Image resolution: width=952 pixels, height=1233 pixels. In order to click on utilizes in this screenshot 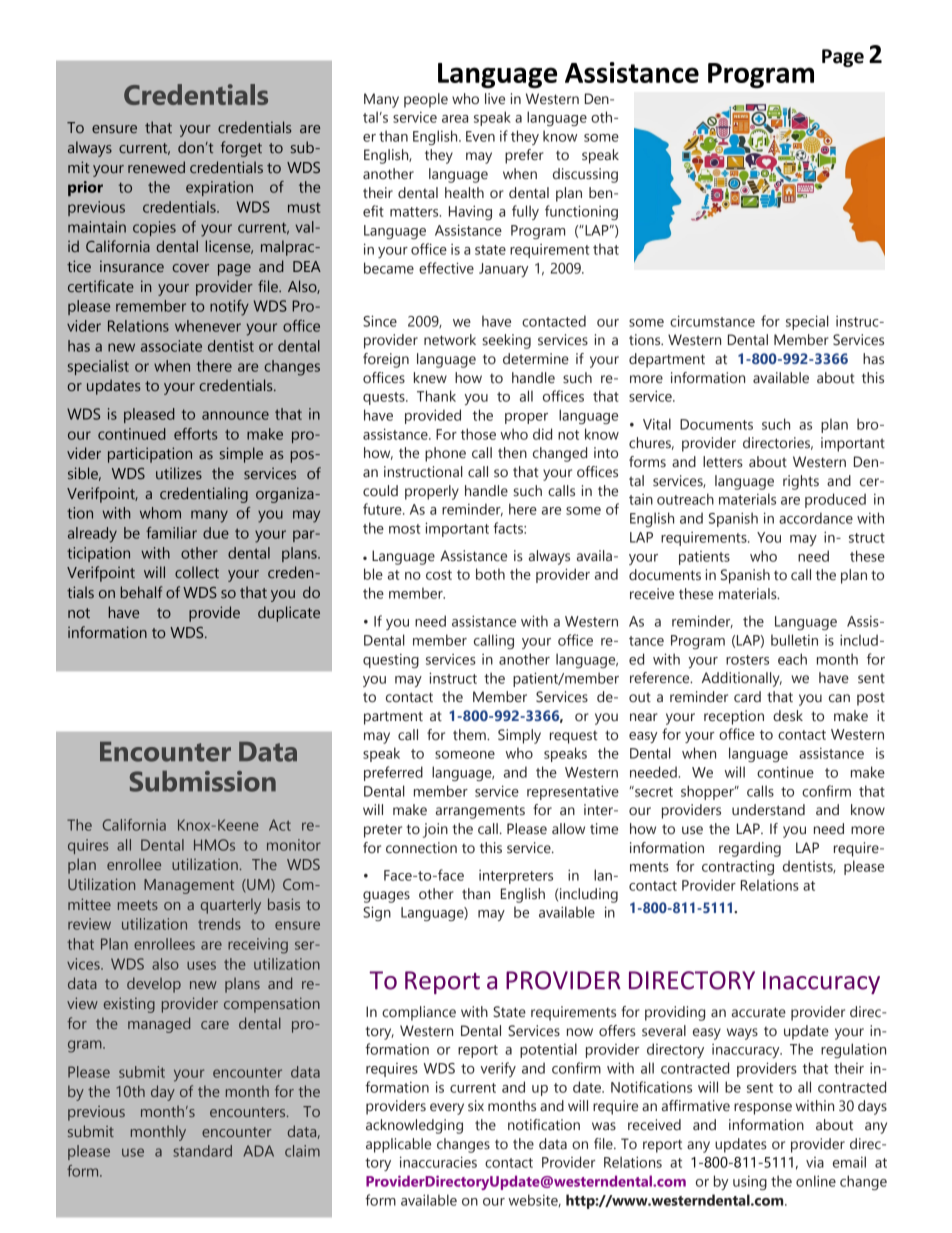, I will do `click(179, 473)`.
